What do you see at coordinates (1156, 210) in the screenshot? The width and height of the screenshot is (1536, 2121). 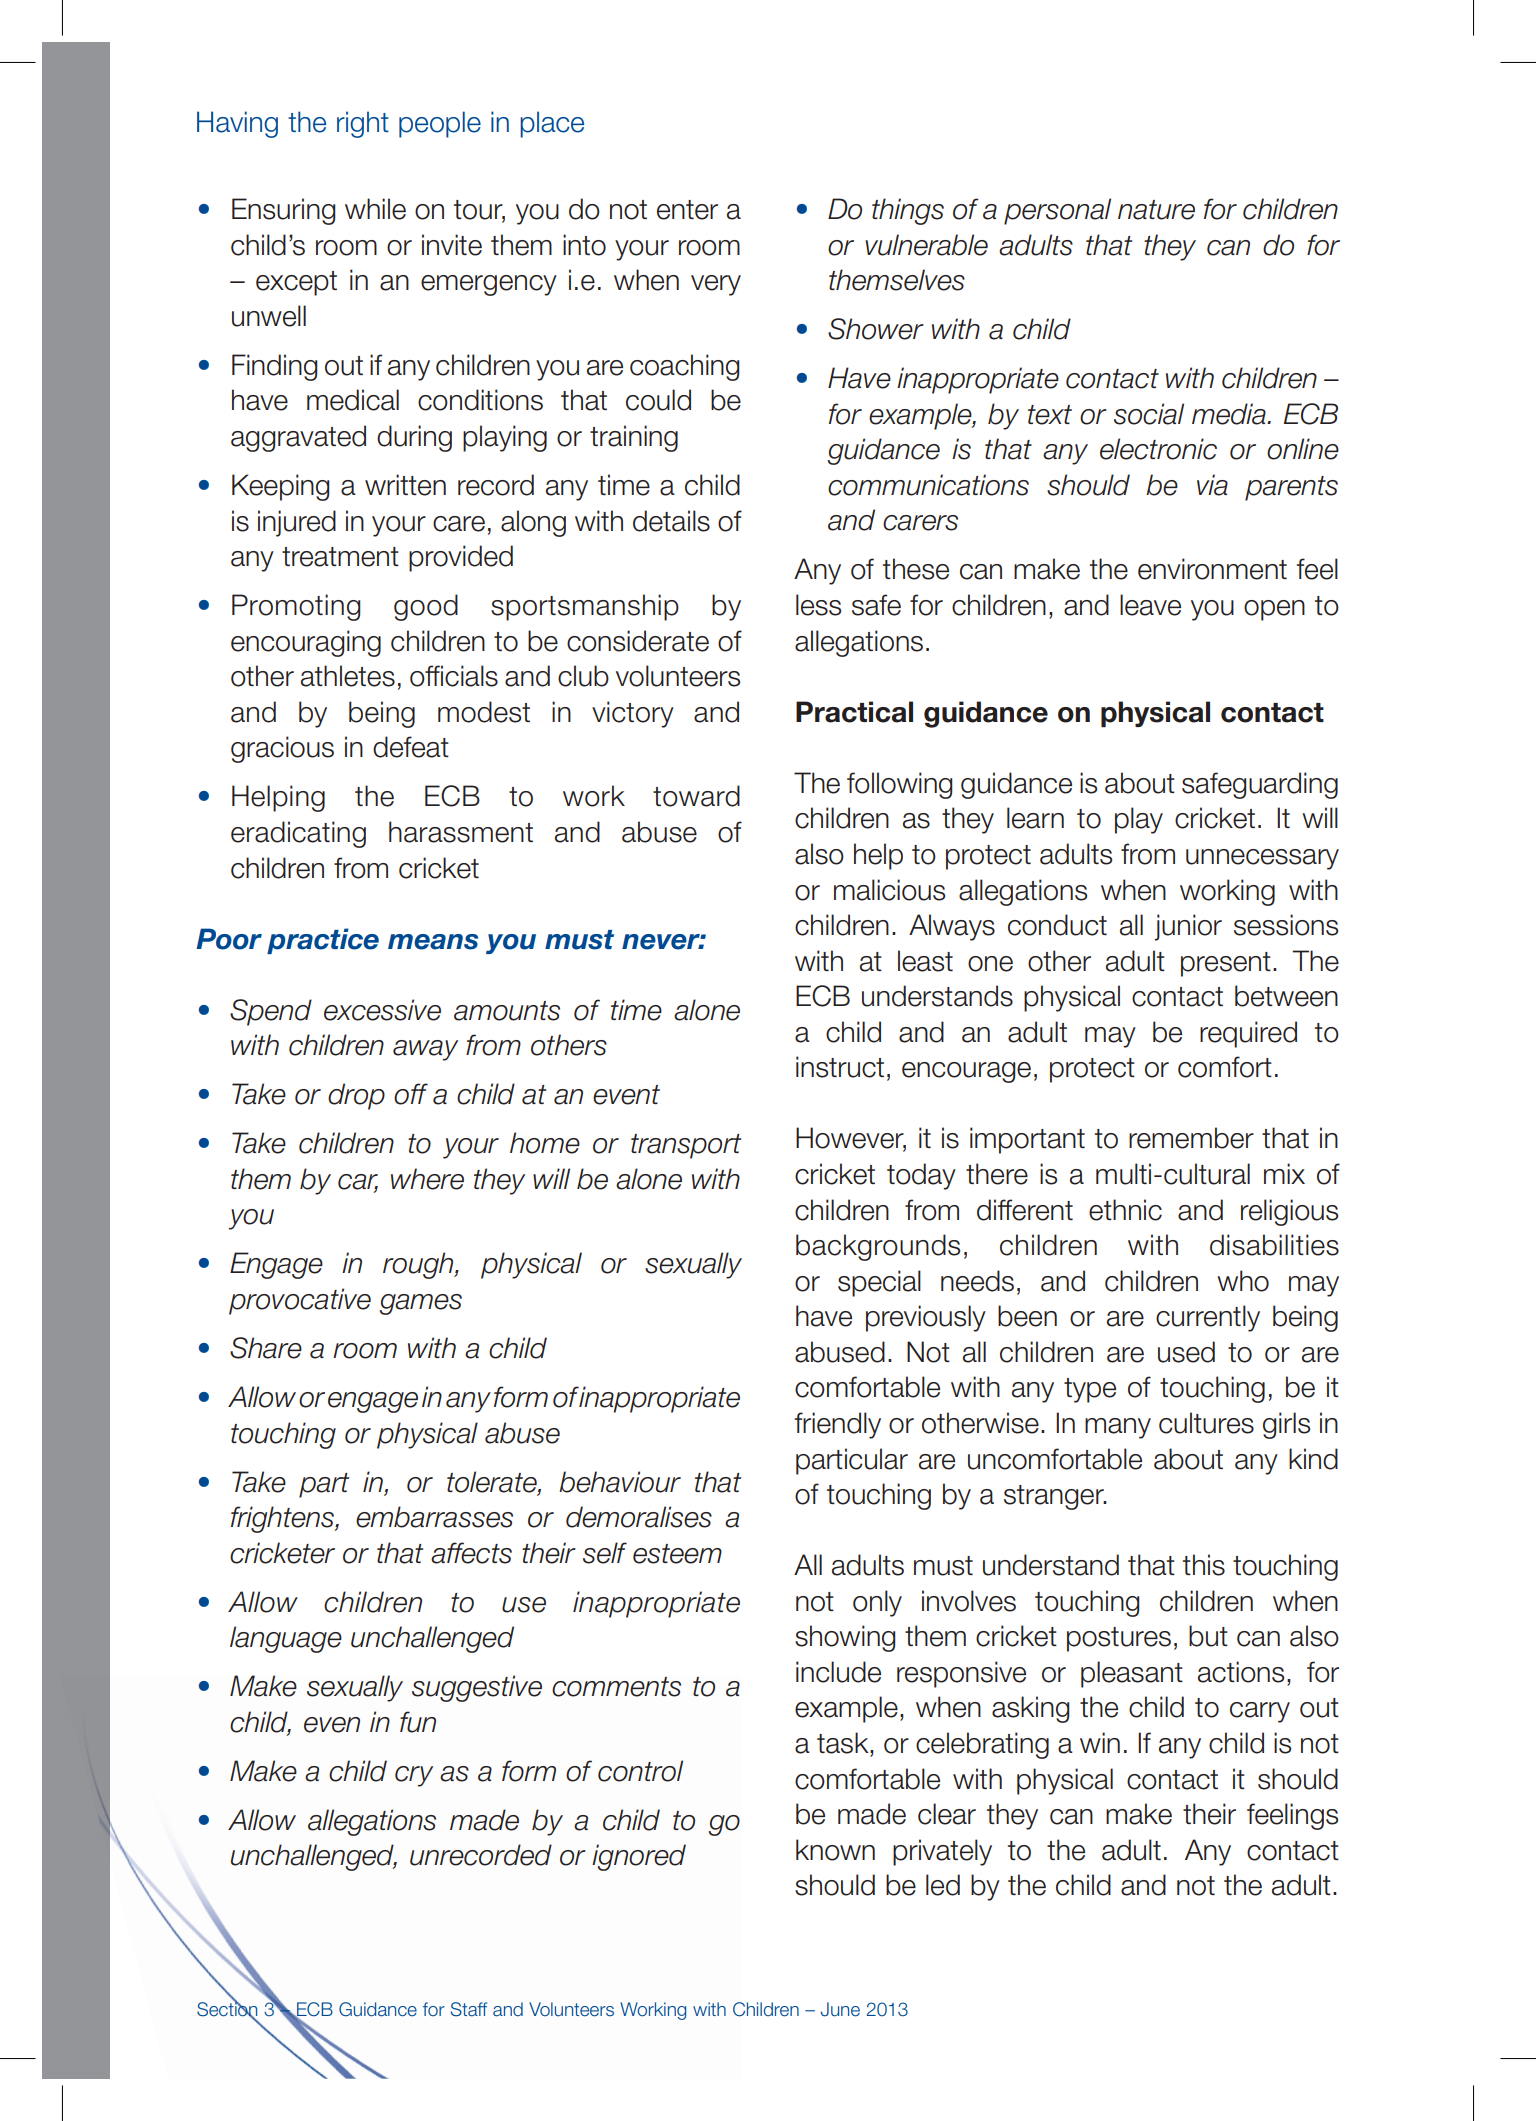 I see `nature` at bounding box center [1156, 210].
